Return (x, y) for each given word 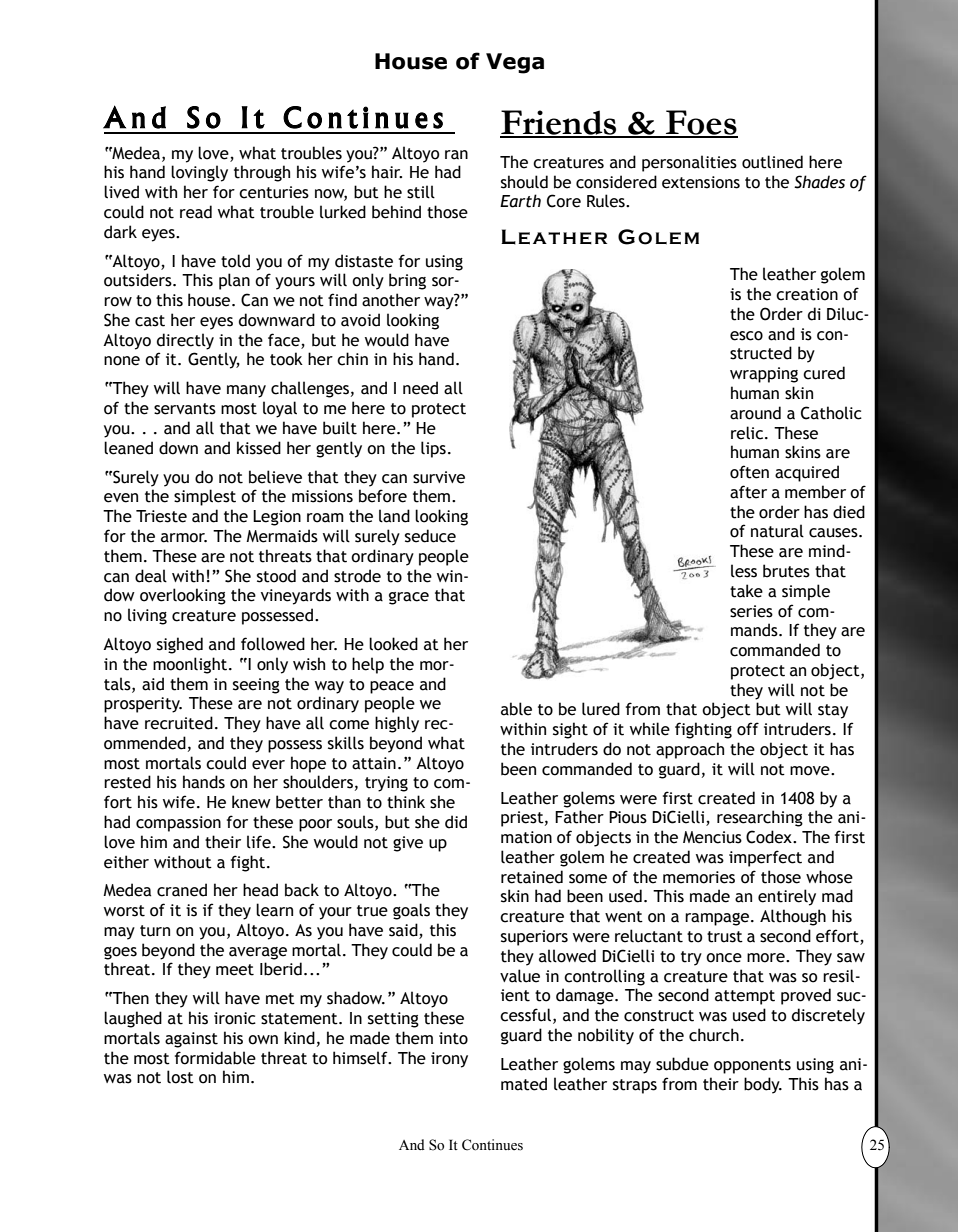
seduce (430, 536)
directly (185, 341)
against (191, 1040)
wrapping (764, 375)
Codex (770, 837)
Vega (515, 63)
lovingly (199, 173)
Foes (701, 123)
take (746, 591)
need (420, 388)
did (456, 822)
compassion (178, 824)
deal (151, 576)
